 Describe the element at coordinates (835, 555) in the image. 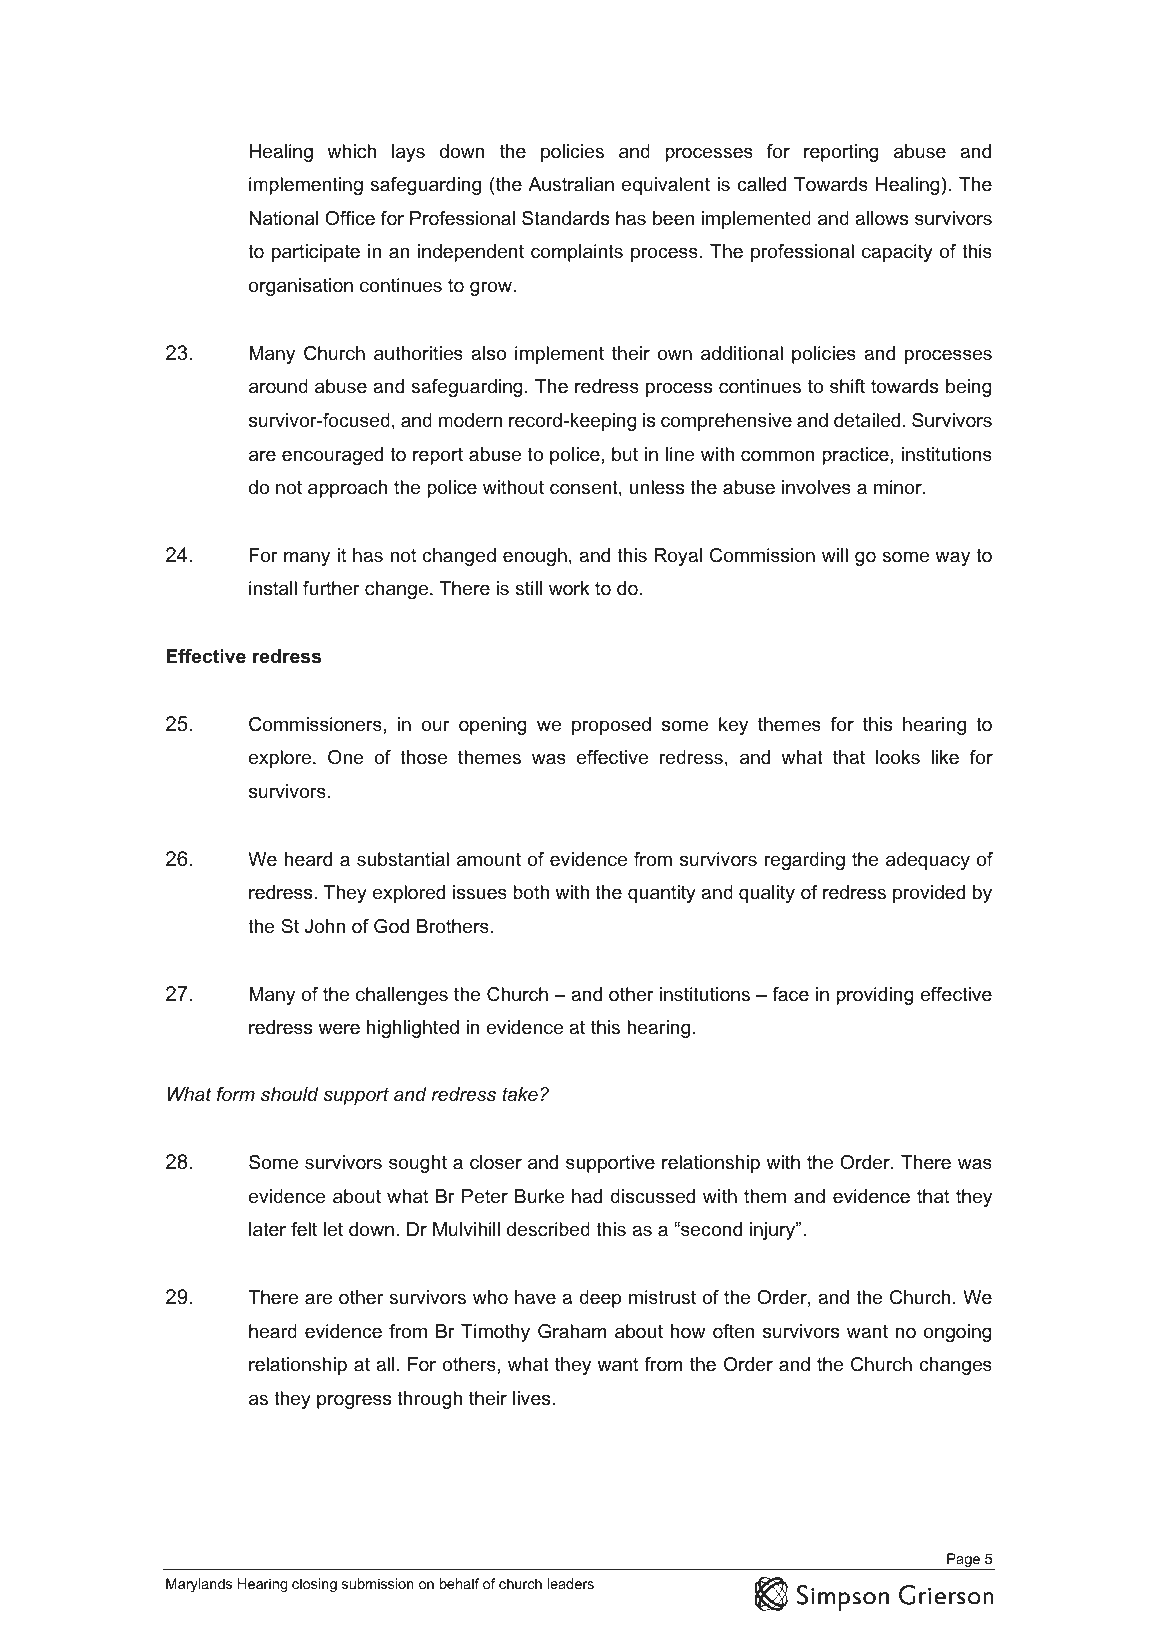

I see `will` at that location.
